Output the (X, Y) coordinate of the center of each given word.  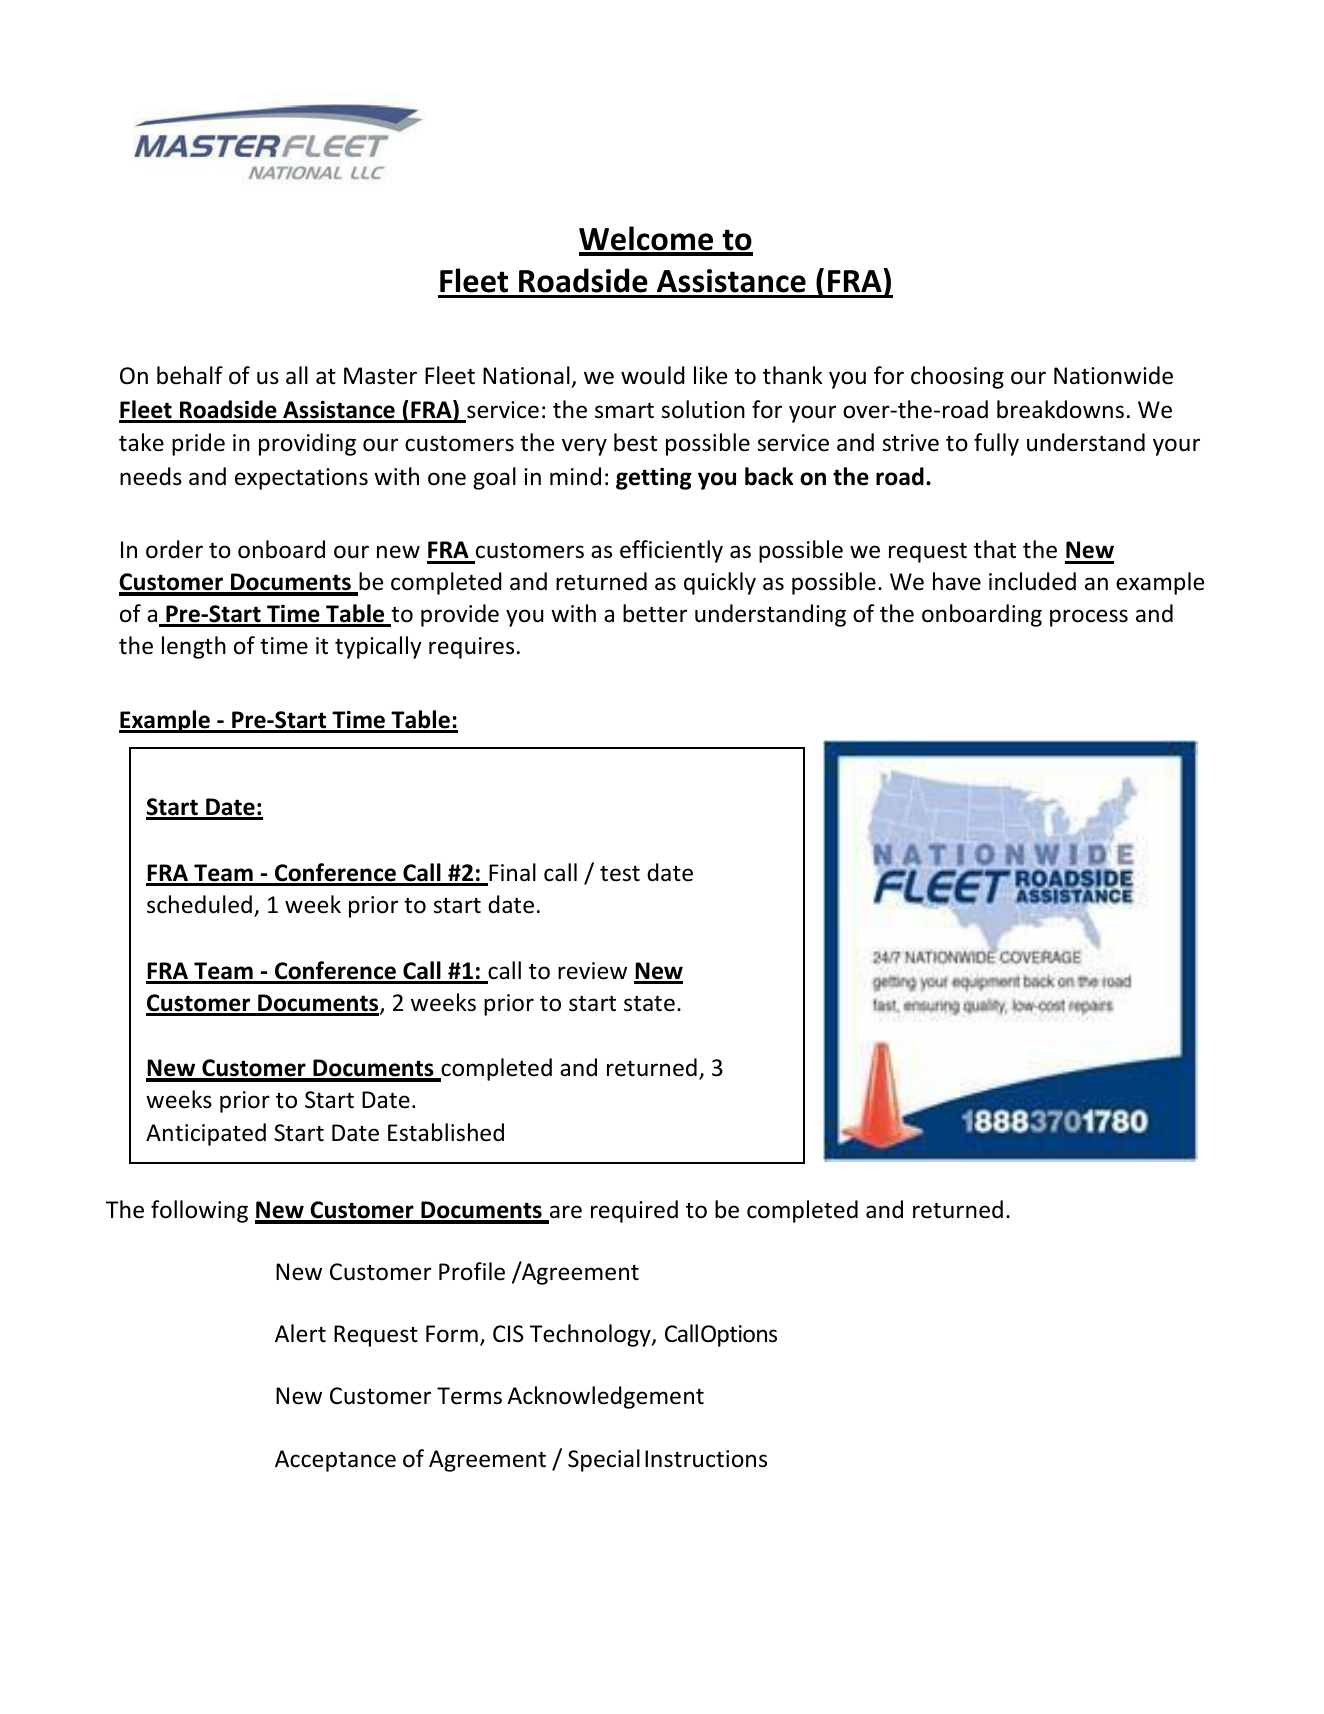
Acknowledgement (605, 1397)
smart (624, 411)
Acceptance (335, 1461)
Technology (591, 1335)
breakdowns (1060, 409)
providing (307, 444)
